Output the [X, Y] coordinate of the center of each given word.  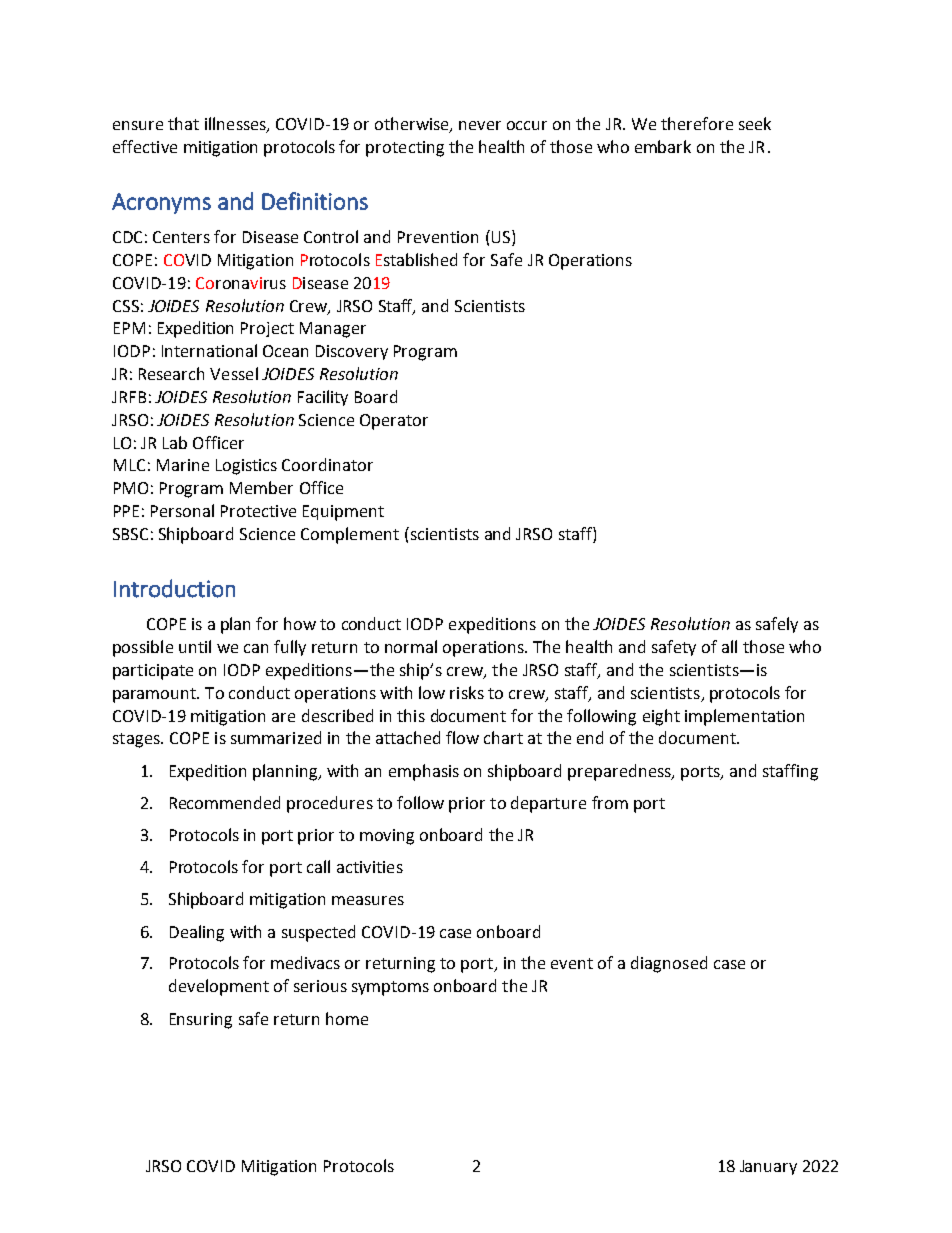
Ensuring [201, 1021]
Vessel [234, 373]
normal [411, 646]
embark [663, 146]
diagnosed [669, 964]
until [195, 646]
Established [416, 259]
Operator [394, 422]
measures [368, 900]
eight [661, 717]
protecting [405, 149]
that [183, 123]
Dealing [197, 933]
